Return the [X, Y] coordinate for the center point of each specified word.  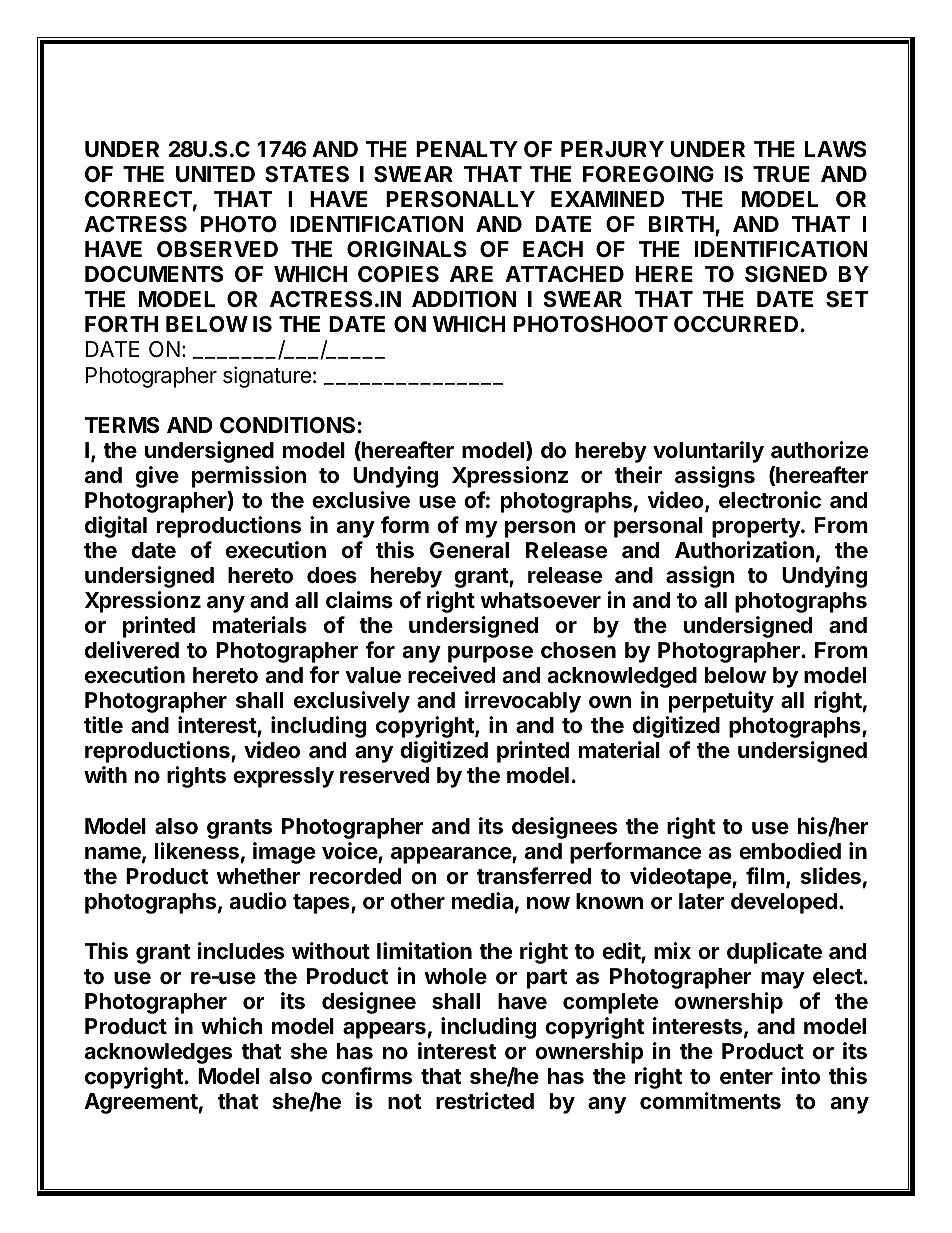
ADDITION [464, 299]
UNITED [215, 174]
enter [746, 1077]
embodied [790, 851]
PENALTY [467, 149]
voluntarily [708, 452]
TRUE [781, 174]
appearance [452, 855]
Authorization [744, 550]
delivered [132, 650]
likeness [197, 851]
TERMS [122, 425]
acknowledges [158, 1053]
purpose [490, 654]
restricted [485, 1101]
